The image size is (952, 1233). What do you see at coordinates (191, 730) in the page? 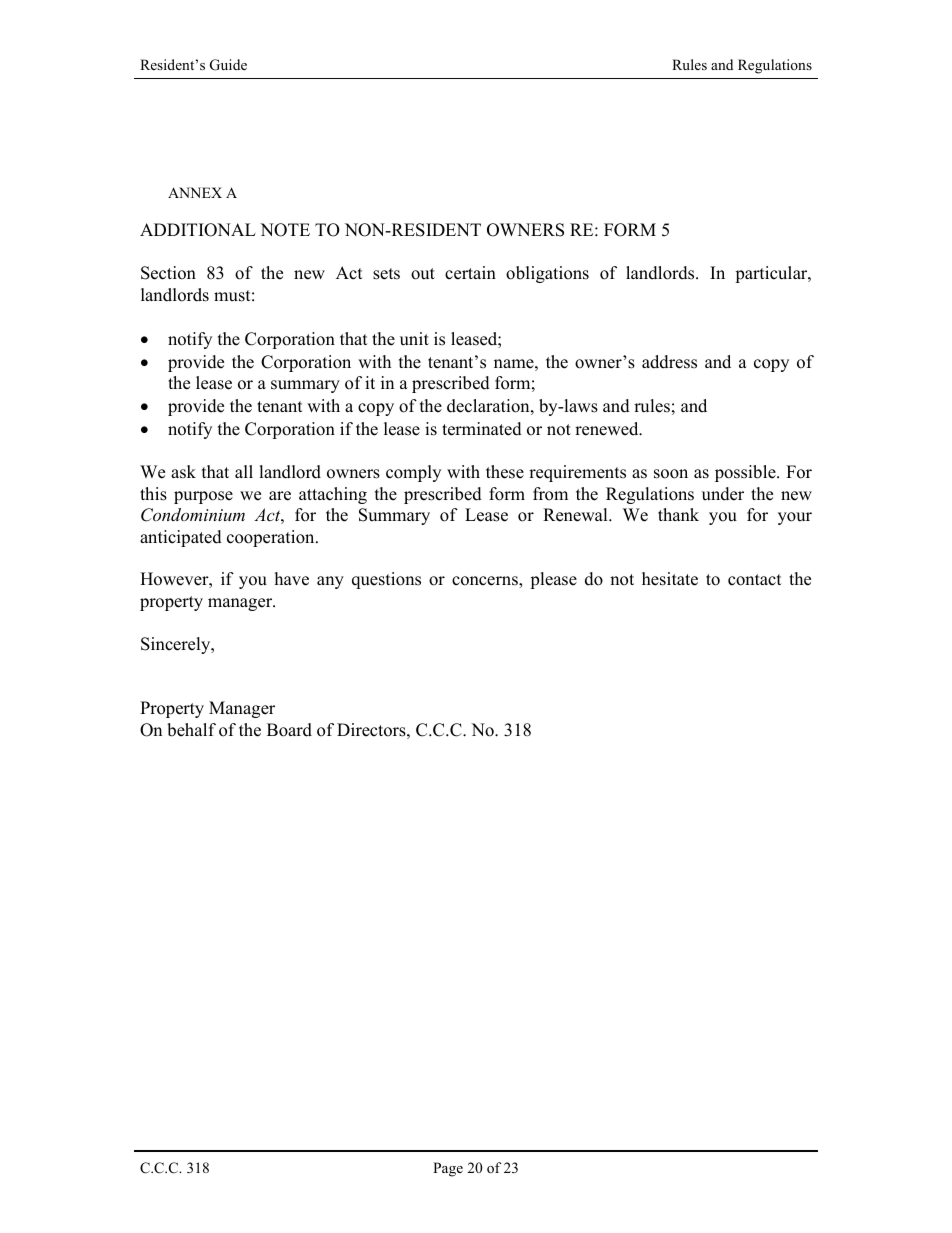
I see `behalf` at bounding box center [191, 730].
